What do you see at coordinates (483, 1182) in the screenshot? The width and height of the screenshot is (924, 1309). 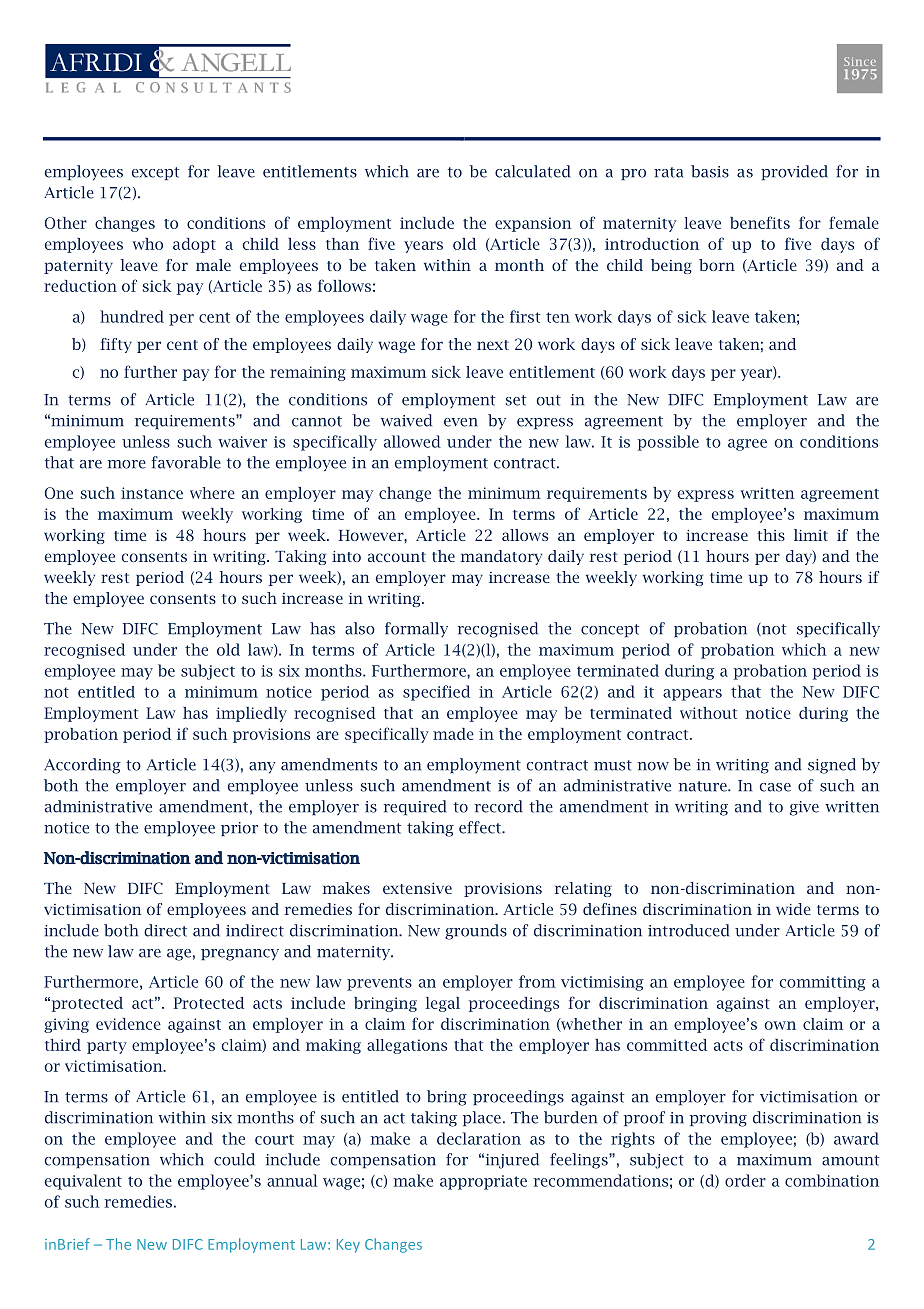 I see `appropriate` at bounding box center [483, 1182].
